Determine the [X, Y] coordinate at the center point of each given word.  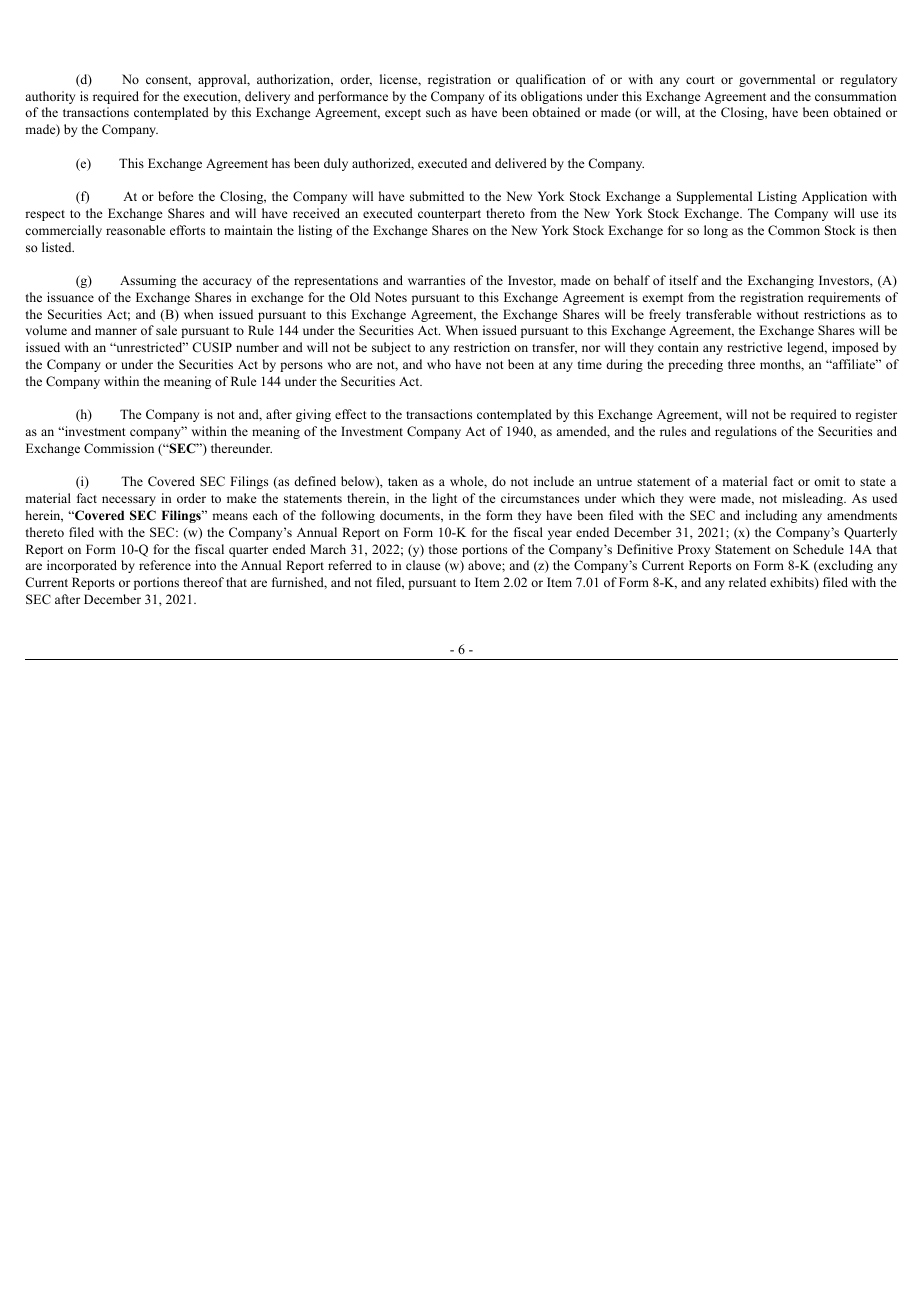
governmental [777, 80]
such [438, 112]
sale [166, 330]
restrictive [755, 347]
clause [423, 565]
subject [391, 348]
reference [165, 565]
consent [168, 81]
